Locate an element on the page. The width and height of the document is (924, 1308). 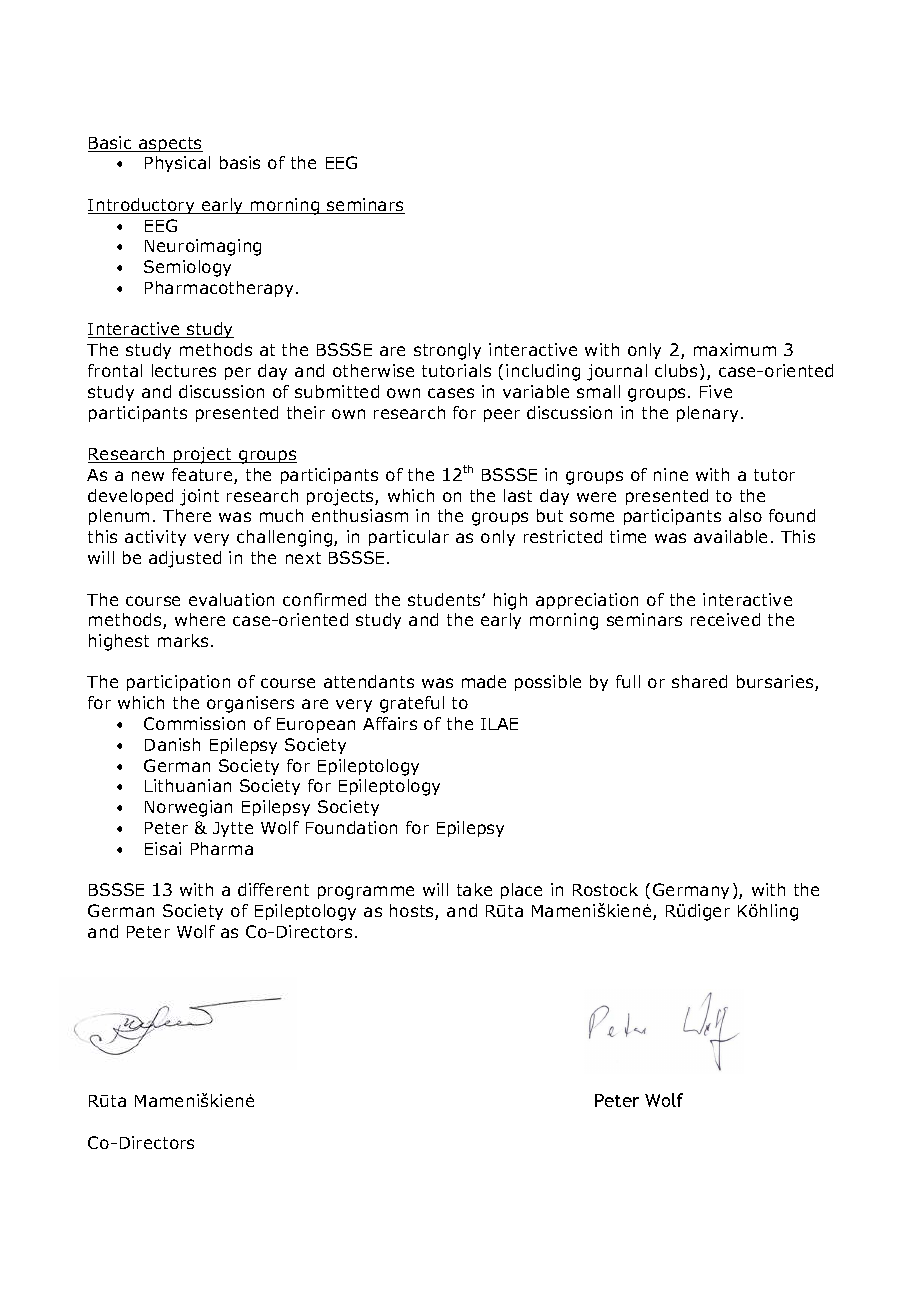
available is located at coordinates (730, 536).
